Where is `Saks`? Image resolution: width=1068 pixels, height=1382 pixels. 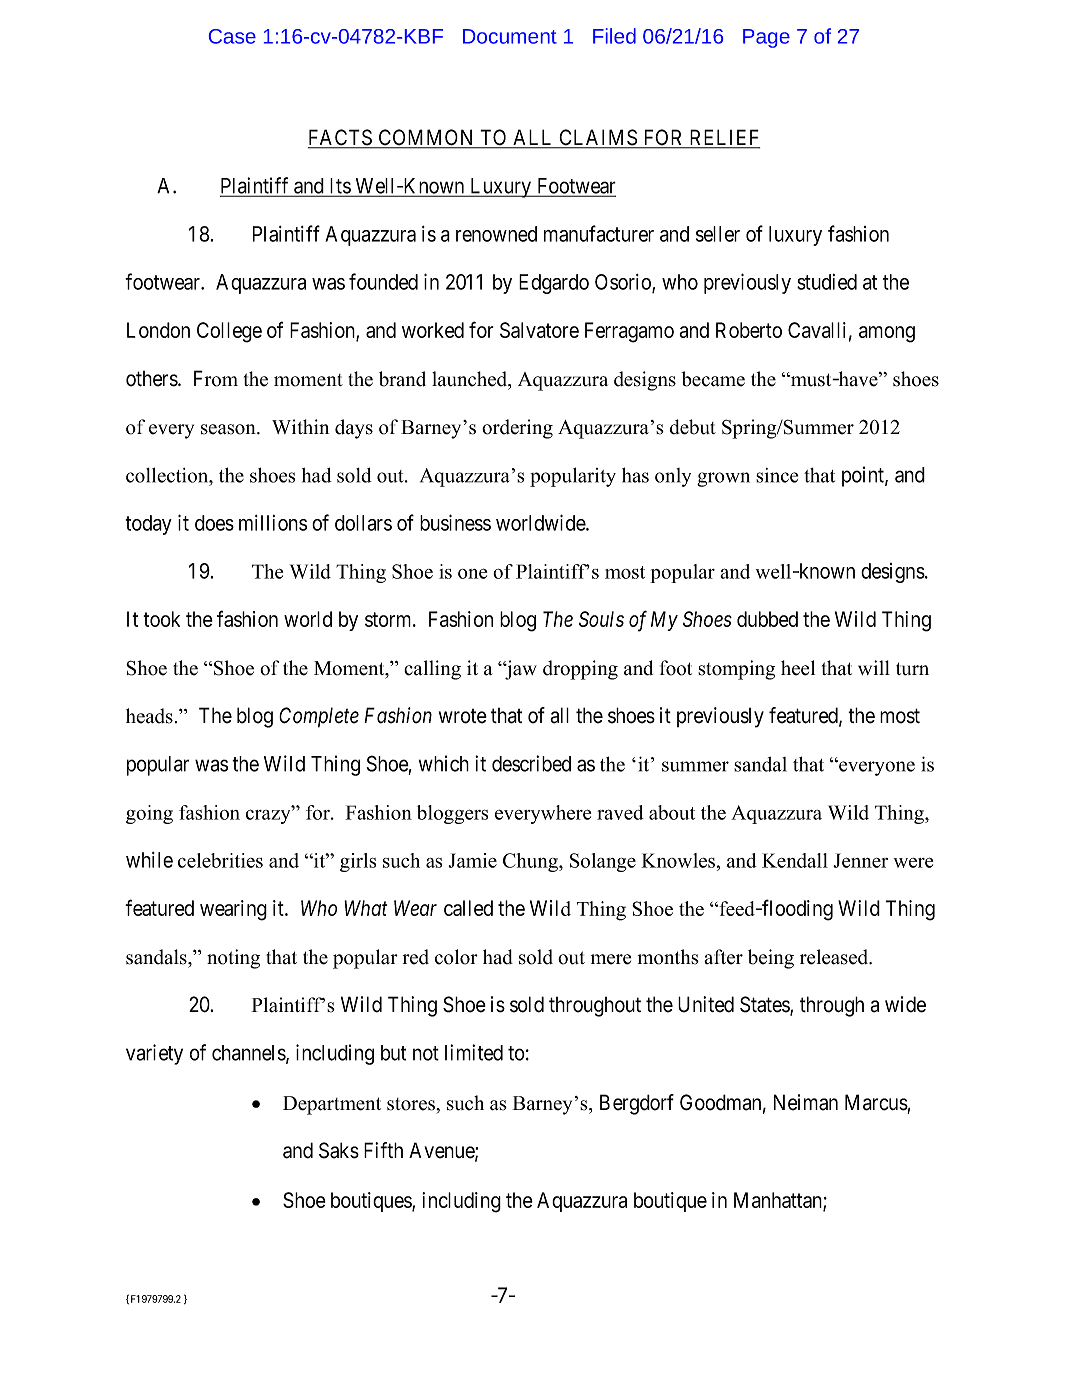
Saks is located at coordinates (339, 1150).
